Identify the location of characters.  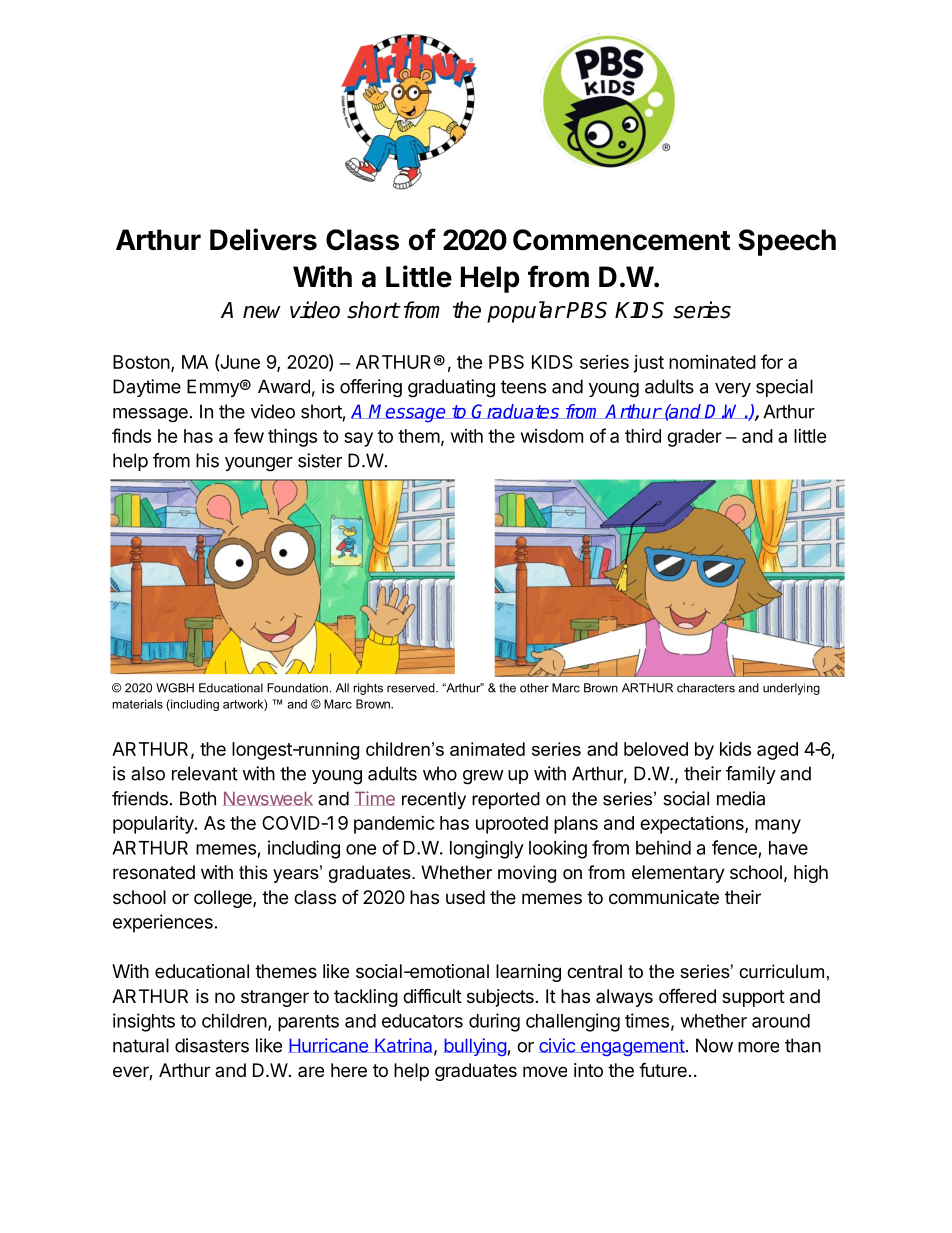
(706, 688).
